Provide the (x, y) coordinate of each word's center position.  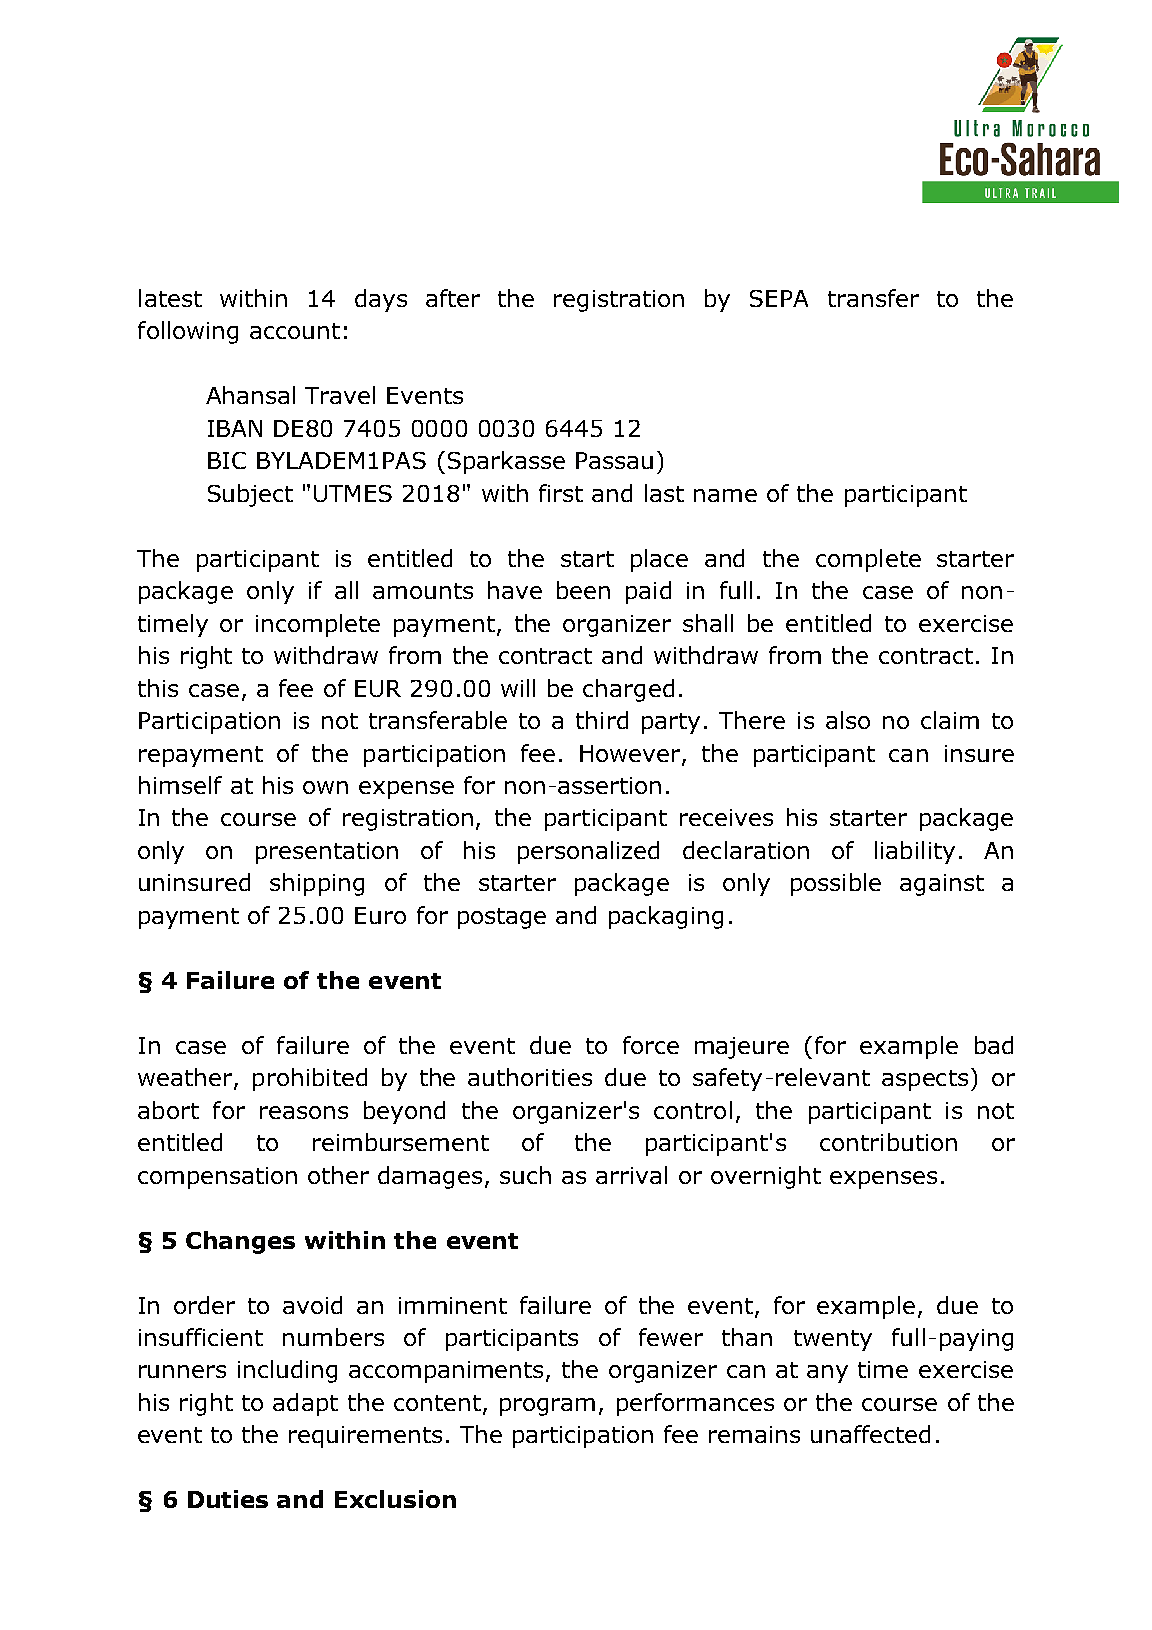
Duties (228, 1499)
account (295, 331)
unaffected (870, 1434)
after (453, 298)
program (547, 1407)
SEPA (779, 298)
